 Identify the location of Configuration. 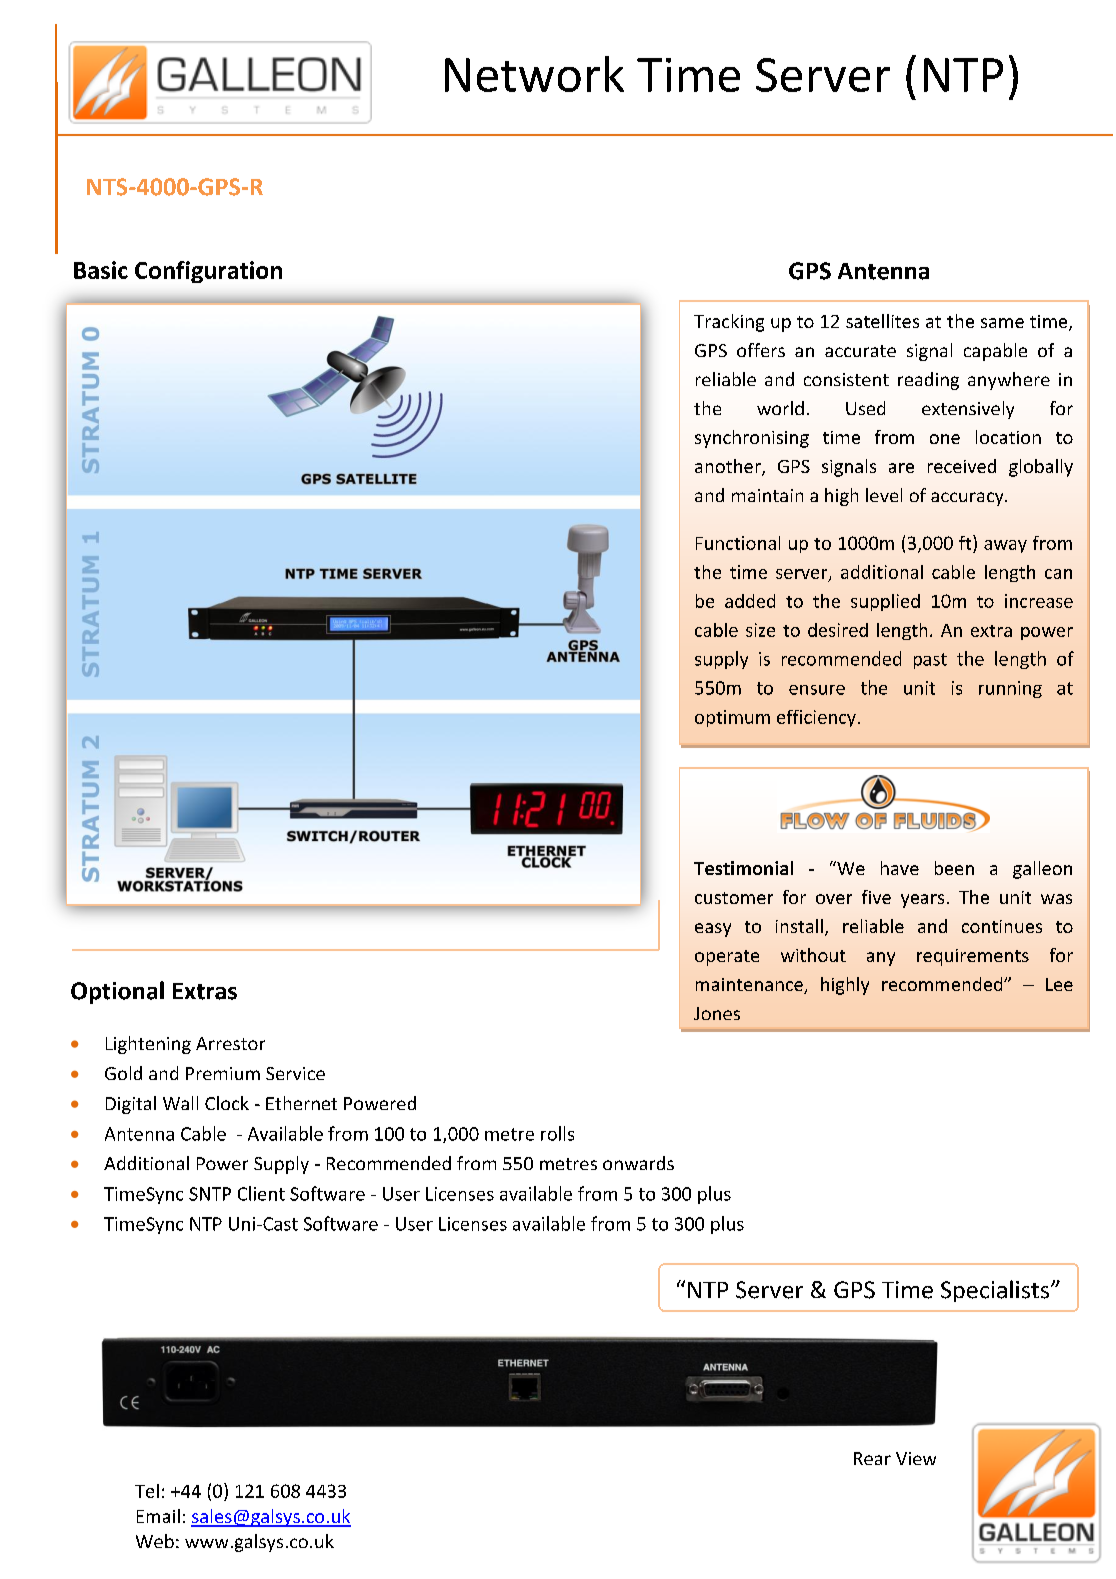
(208, 272).
